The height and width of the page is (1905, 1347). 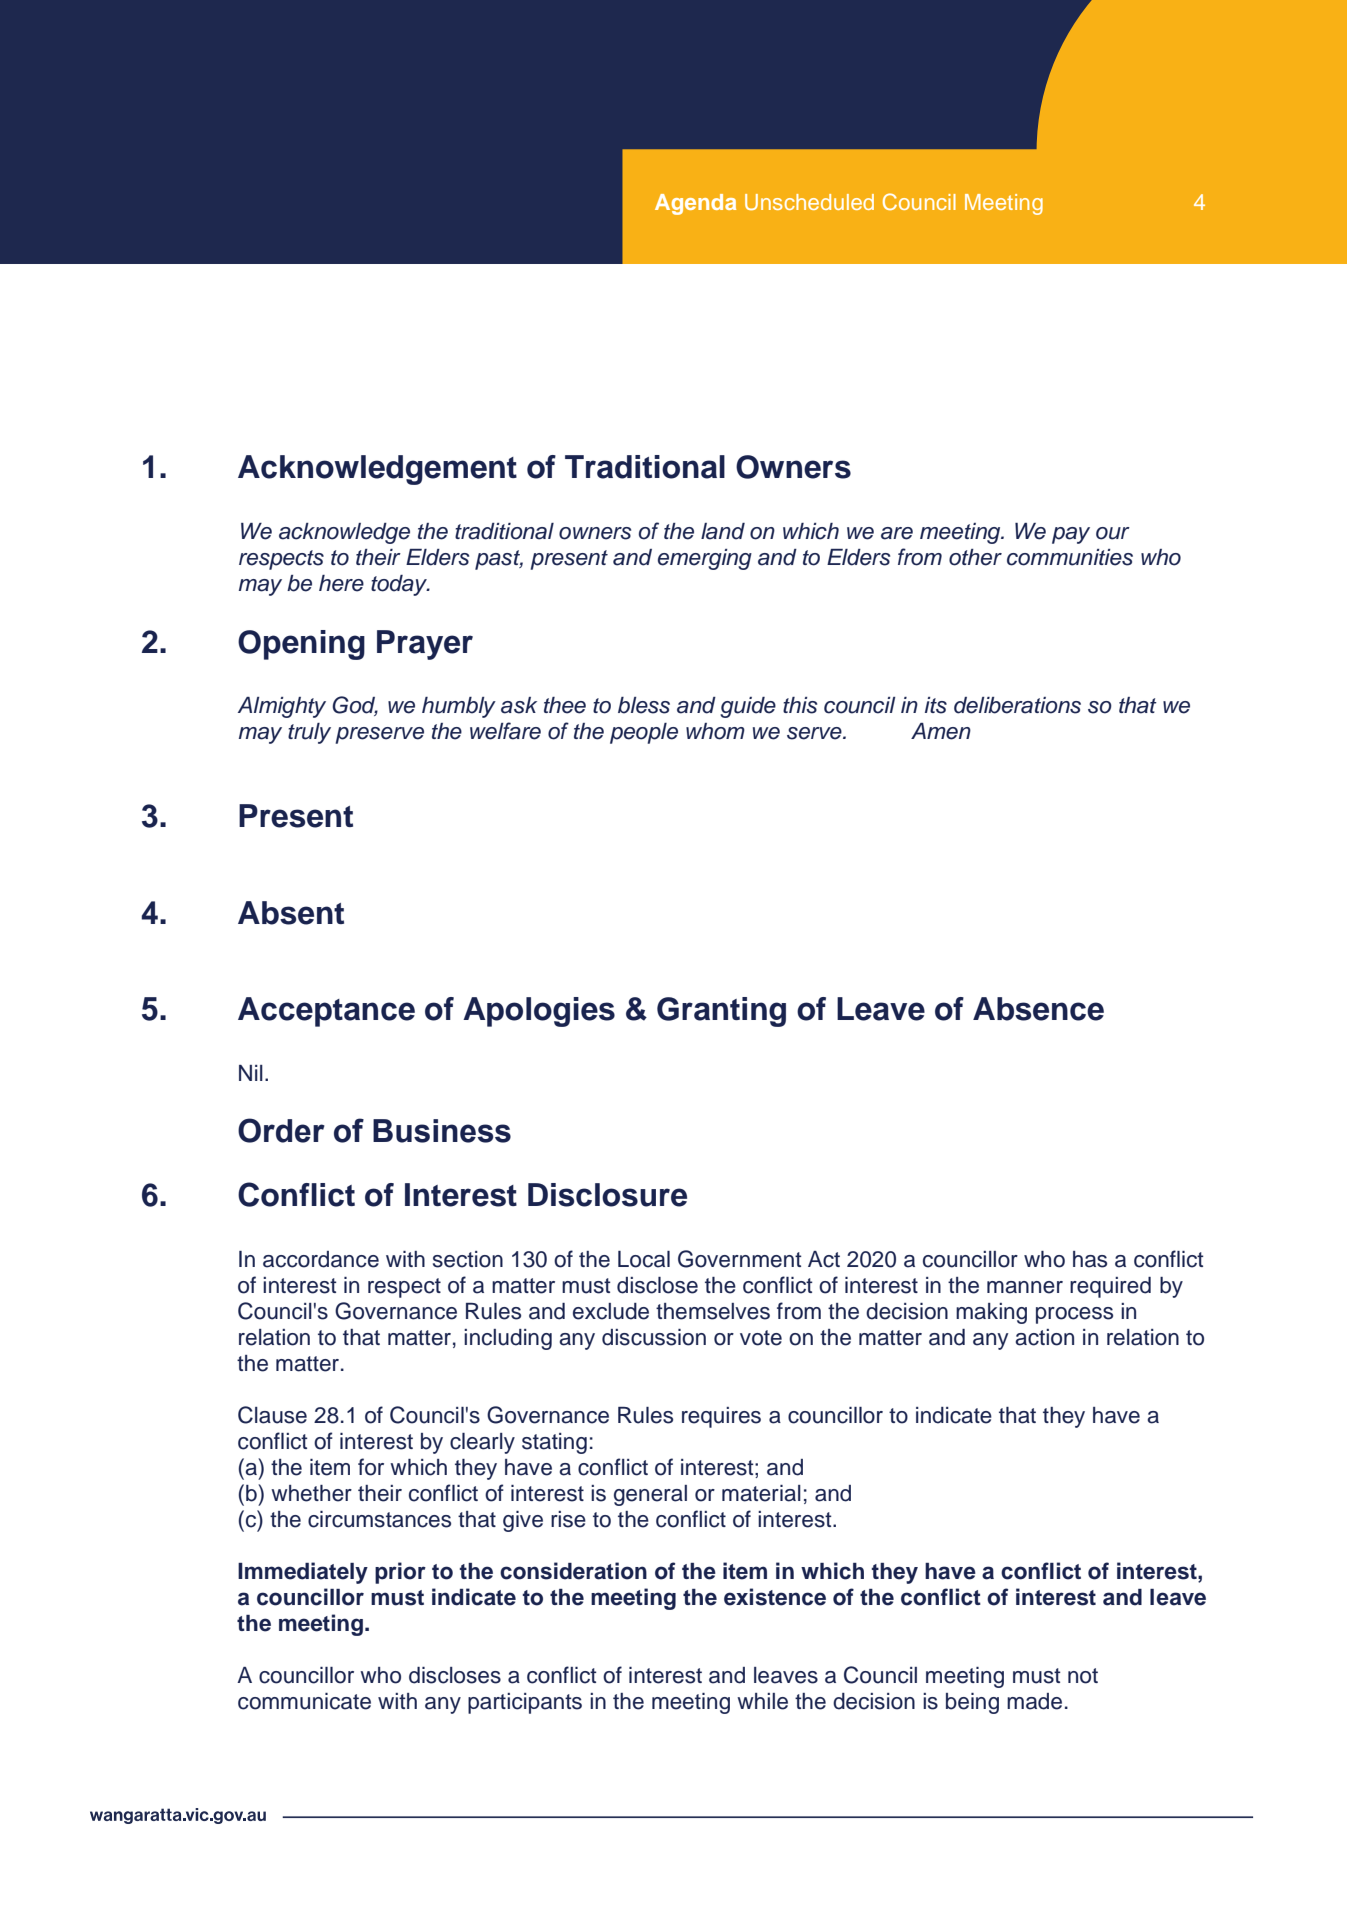 What do you see at coordinates (695, 204) in the page?
I see `Agenda` at bounding box center [695, 204].
